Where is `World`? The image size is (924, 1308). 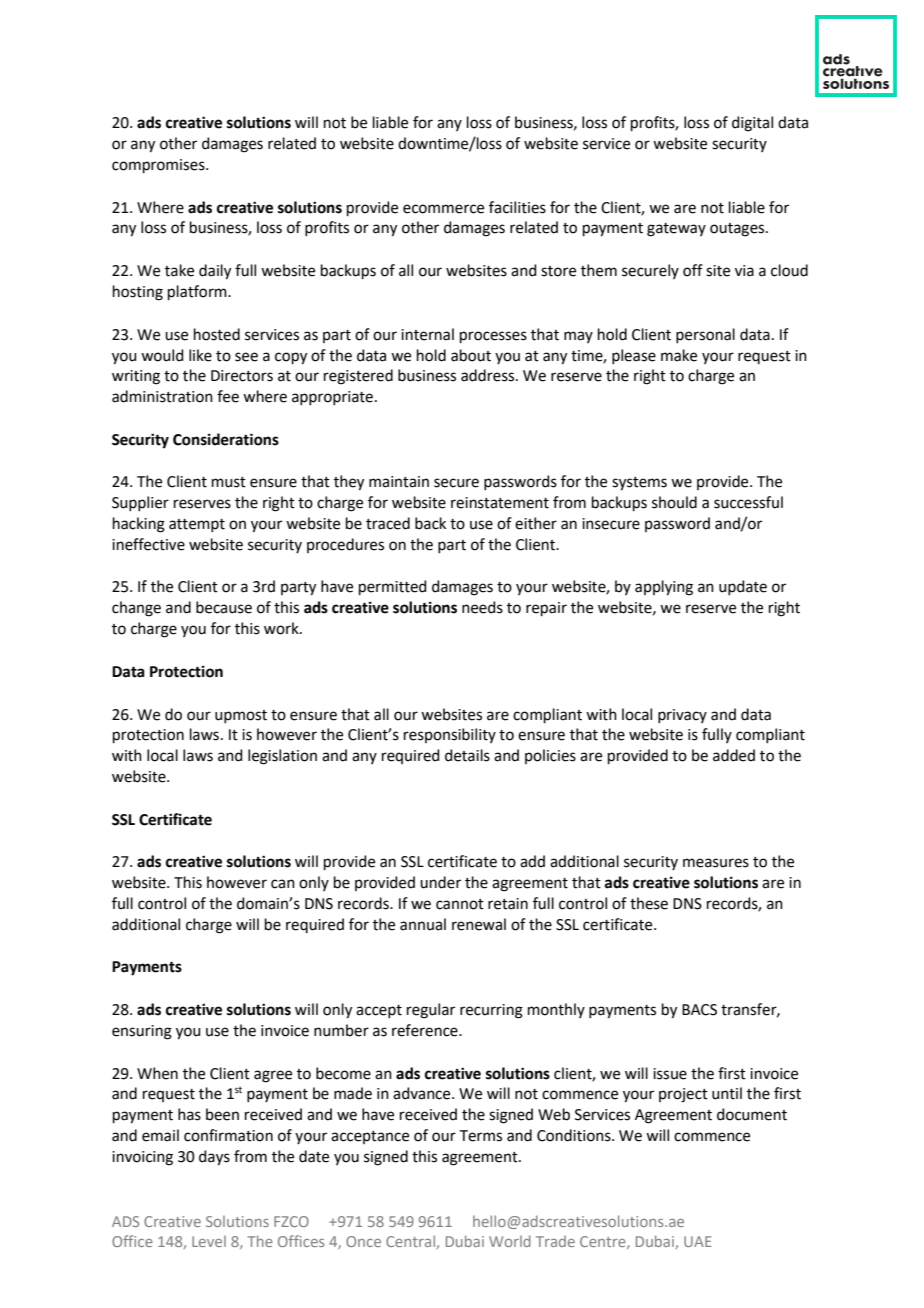 World is located at coordinates (510, 1241).
